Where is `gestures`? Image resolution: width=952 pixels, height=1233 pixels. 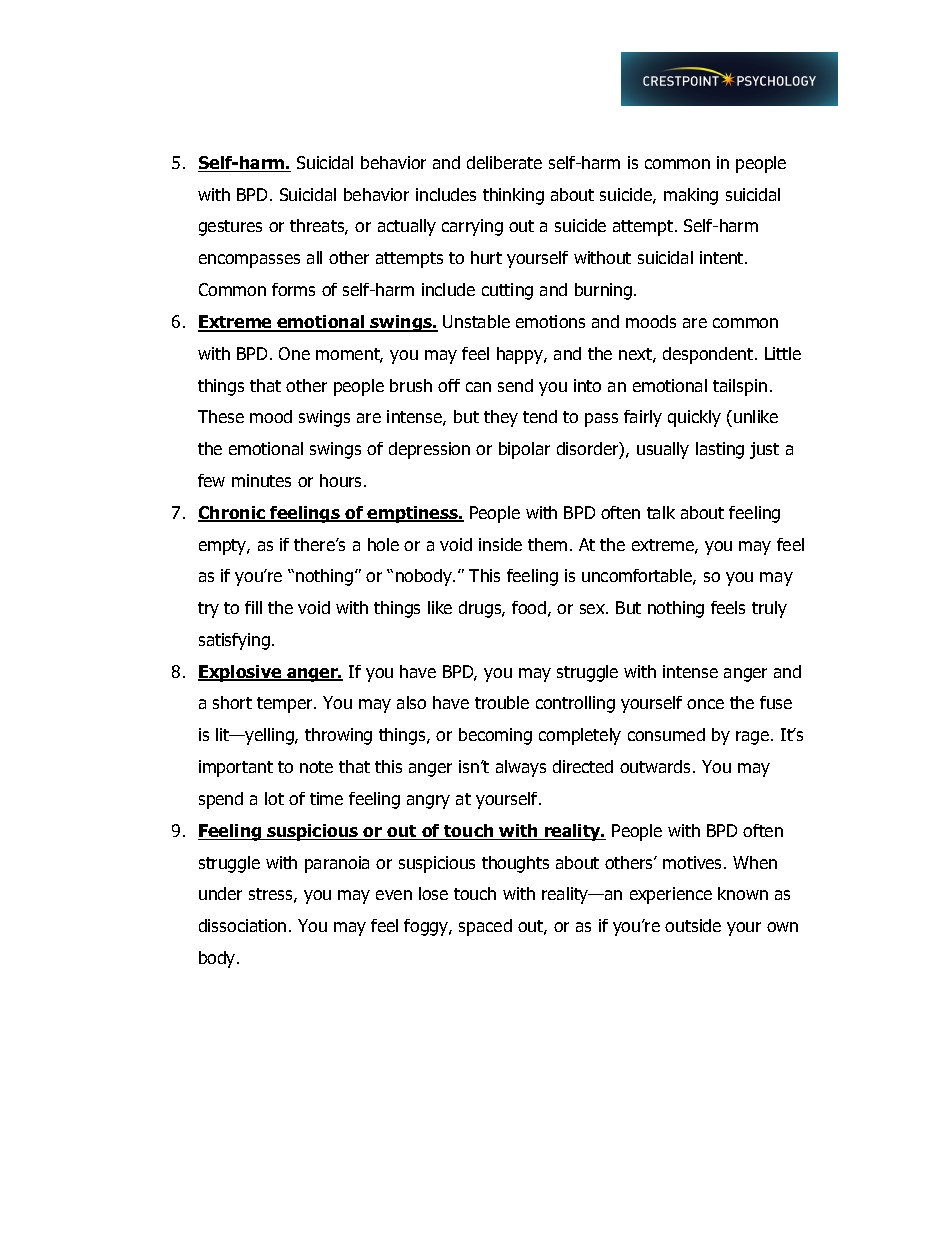
gestures is located at coordinates (230, 228).
